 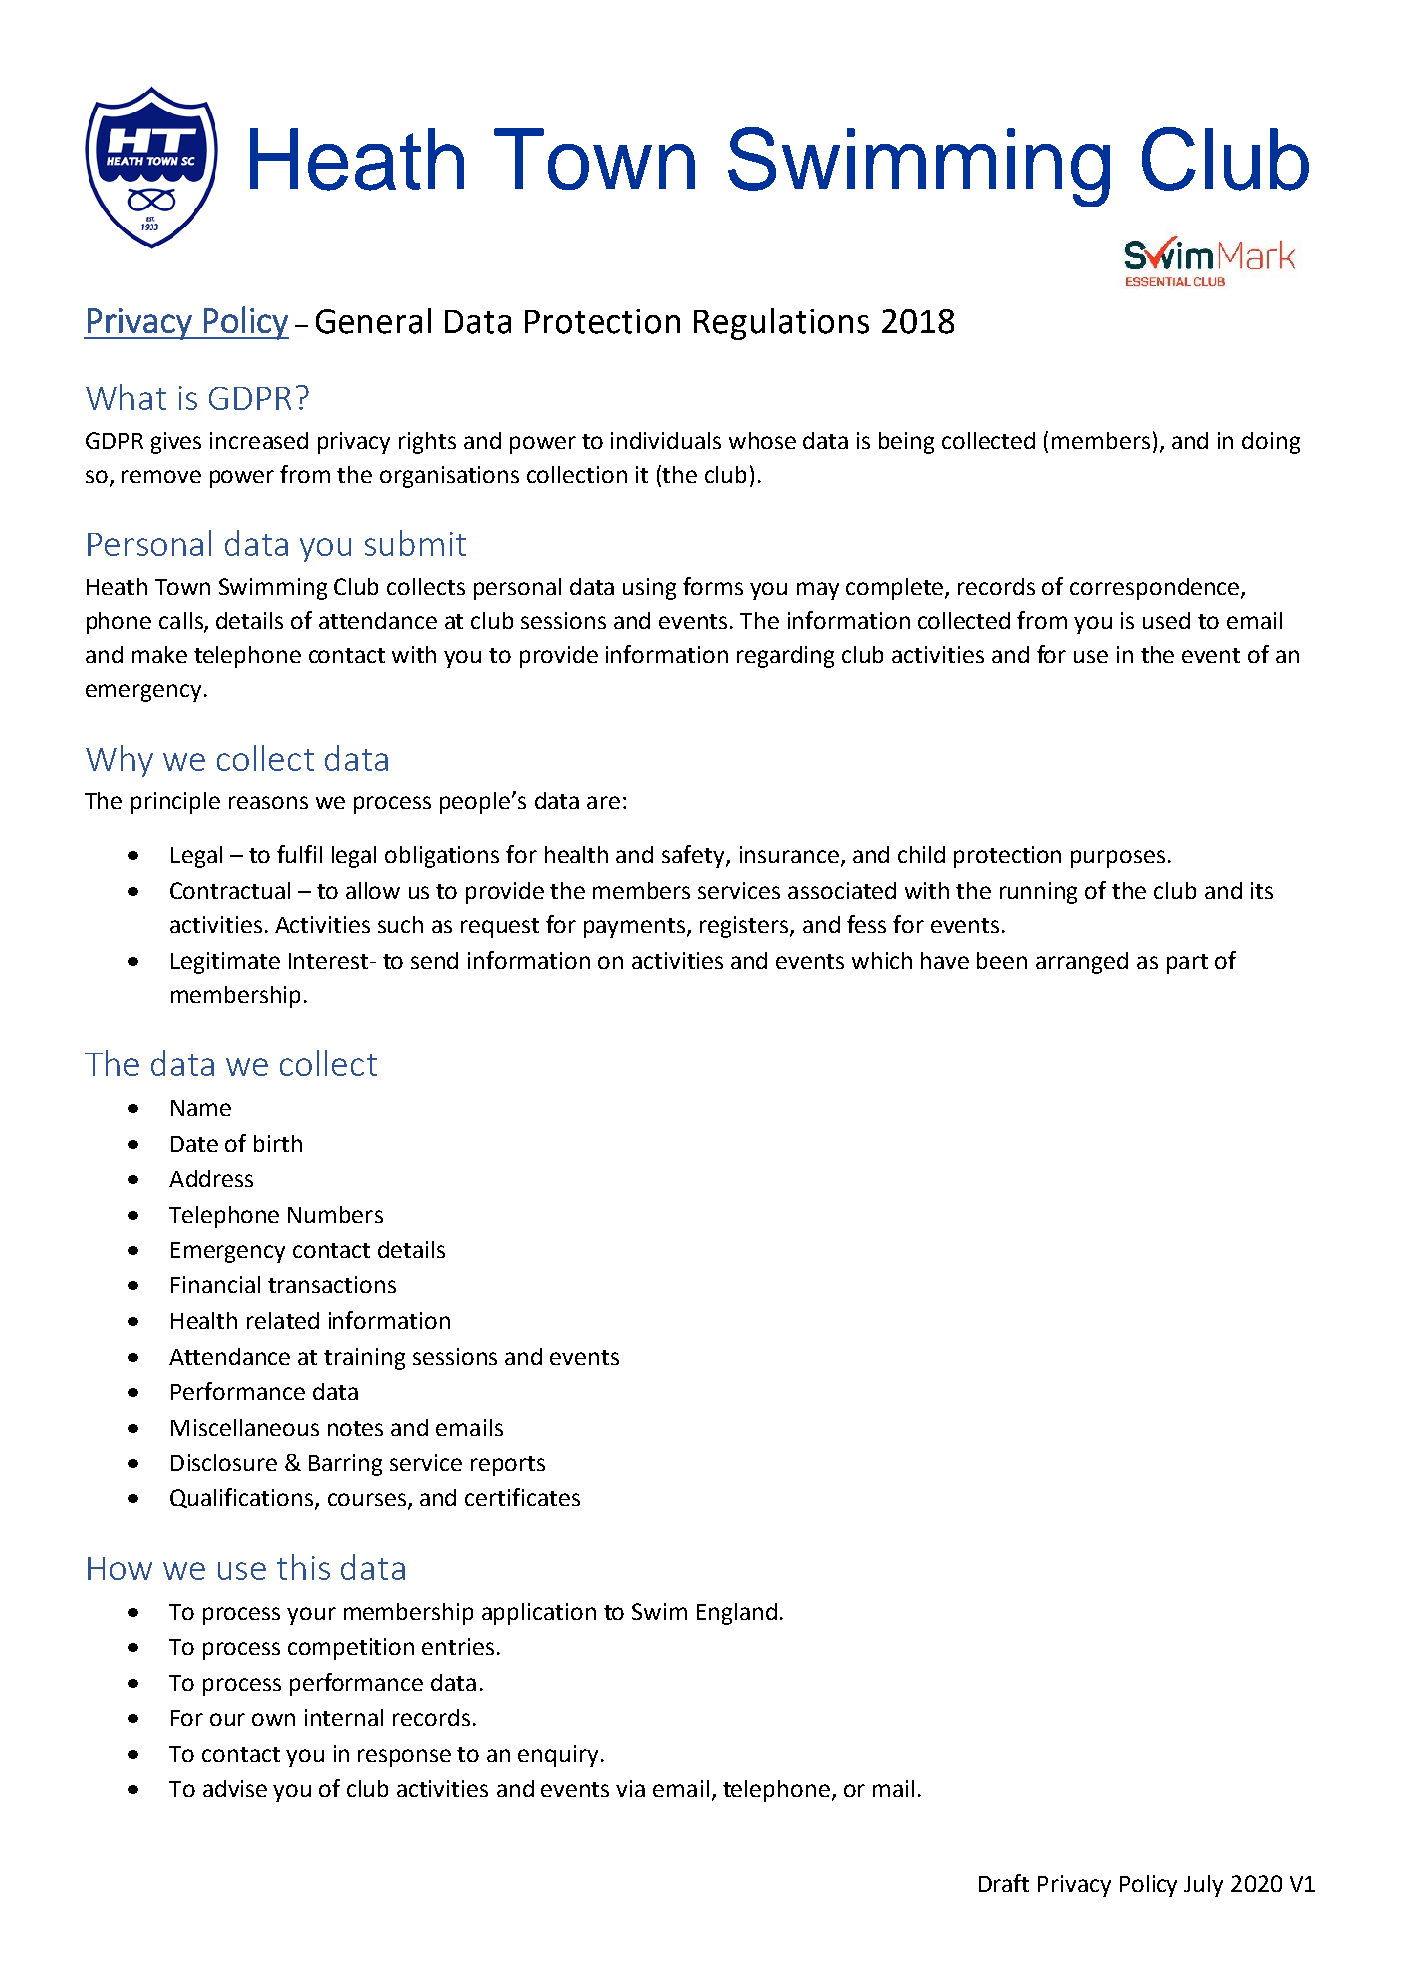 I want to click on via, so click(x=630, y=1788).
